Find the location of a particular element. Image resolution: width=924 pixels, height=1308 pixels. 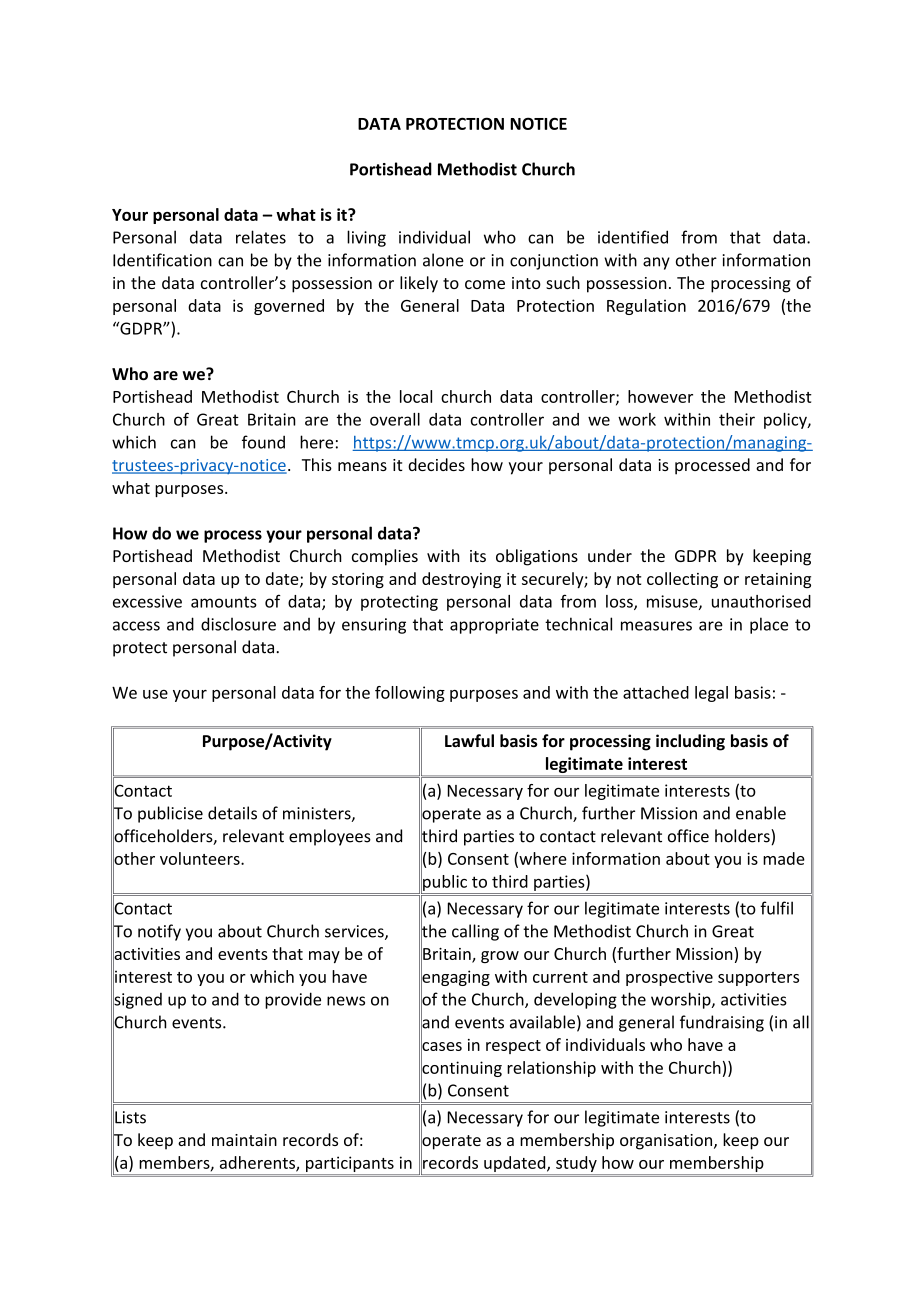

continuing is located at coordinates (461, 1069).
